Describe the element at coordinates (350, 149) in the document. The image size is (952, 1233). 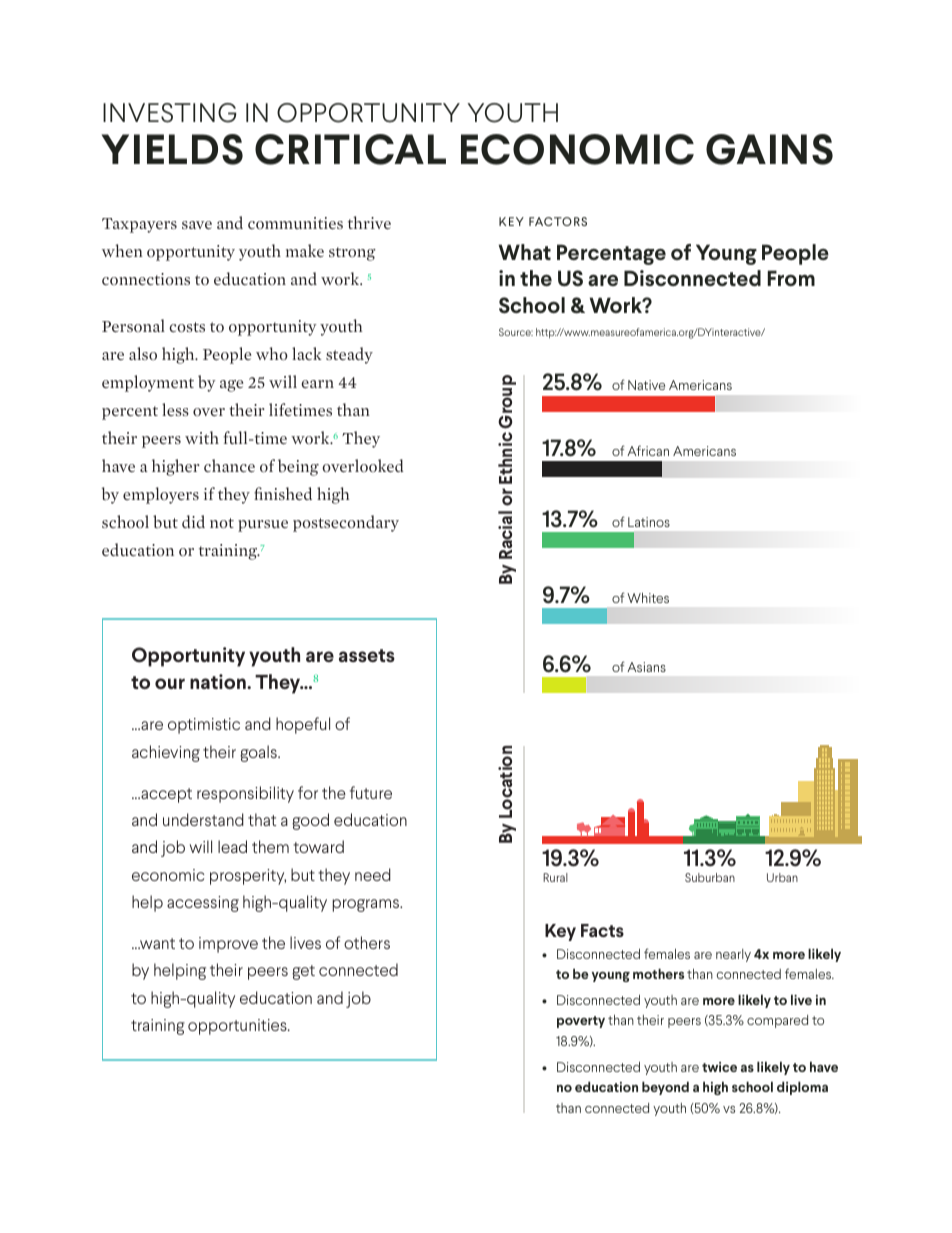
I see `CRITICAL` at that location.
